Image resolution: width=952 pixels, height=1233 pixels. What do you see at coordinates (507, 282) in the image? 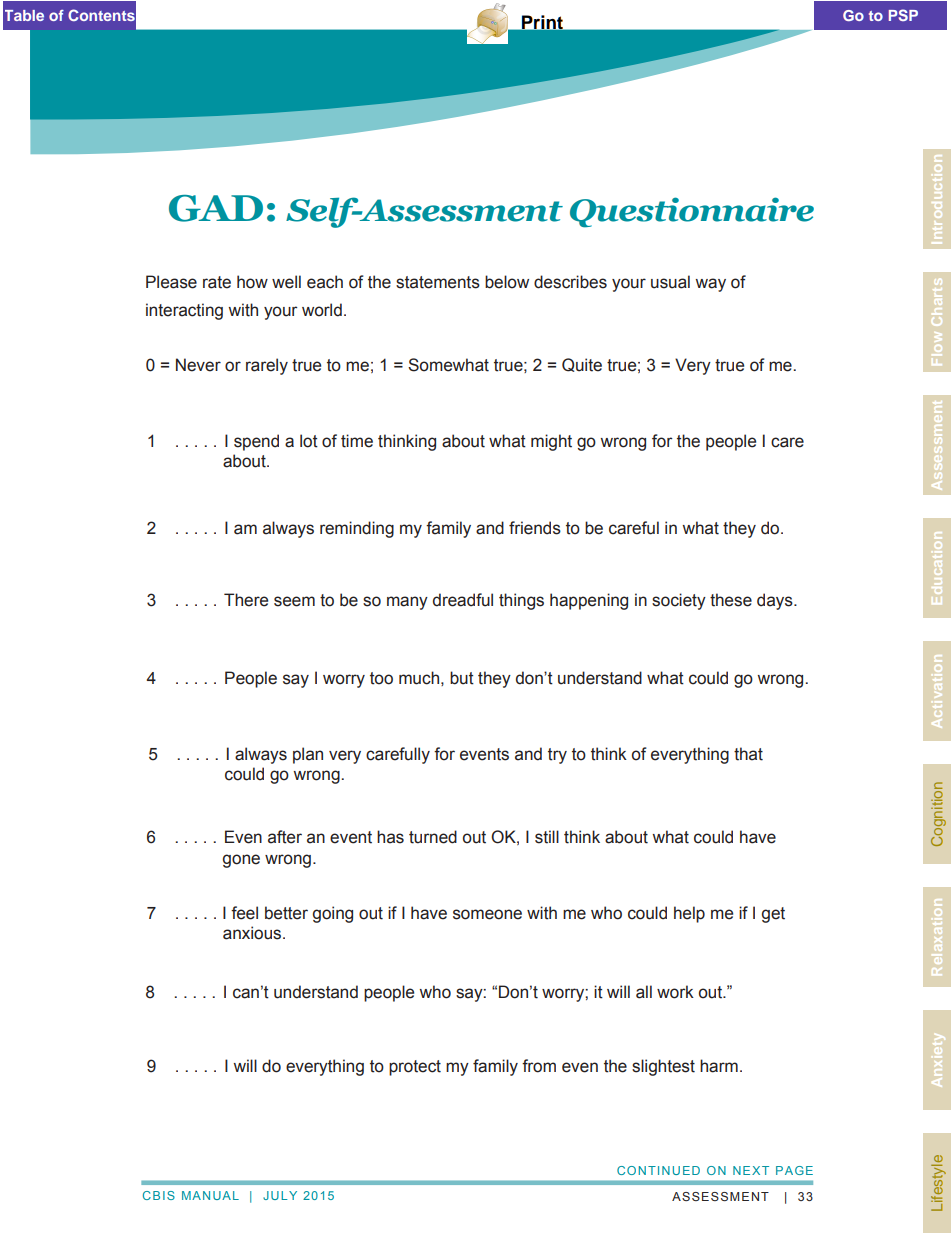
I see `below` at bounding box center [507, 282].
